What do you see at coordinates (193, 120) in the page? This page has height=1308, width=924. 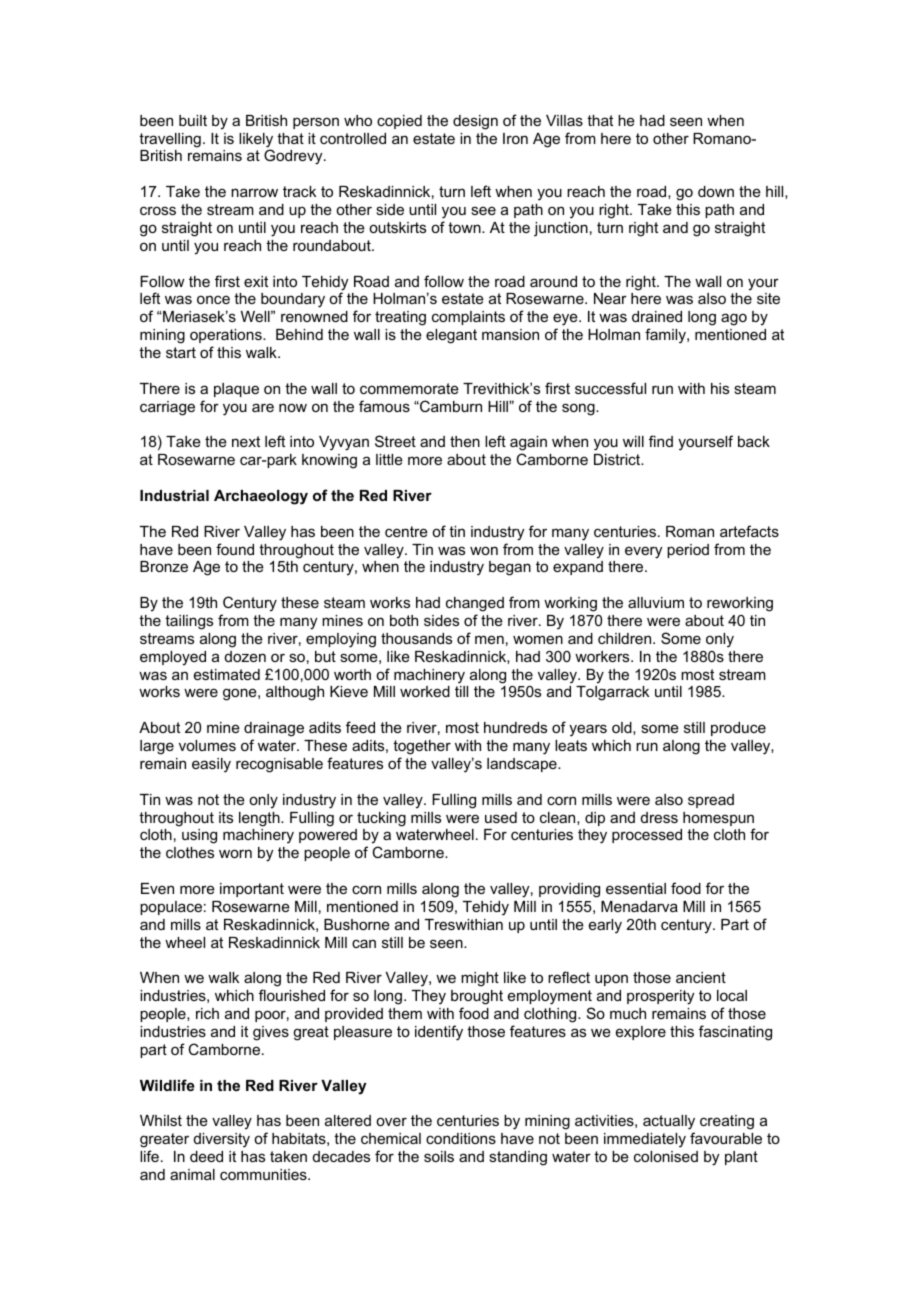 I see `built` at bounding box center [193, 120].
